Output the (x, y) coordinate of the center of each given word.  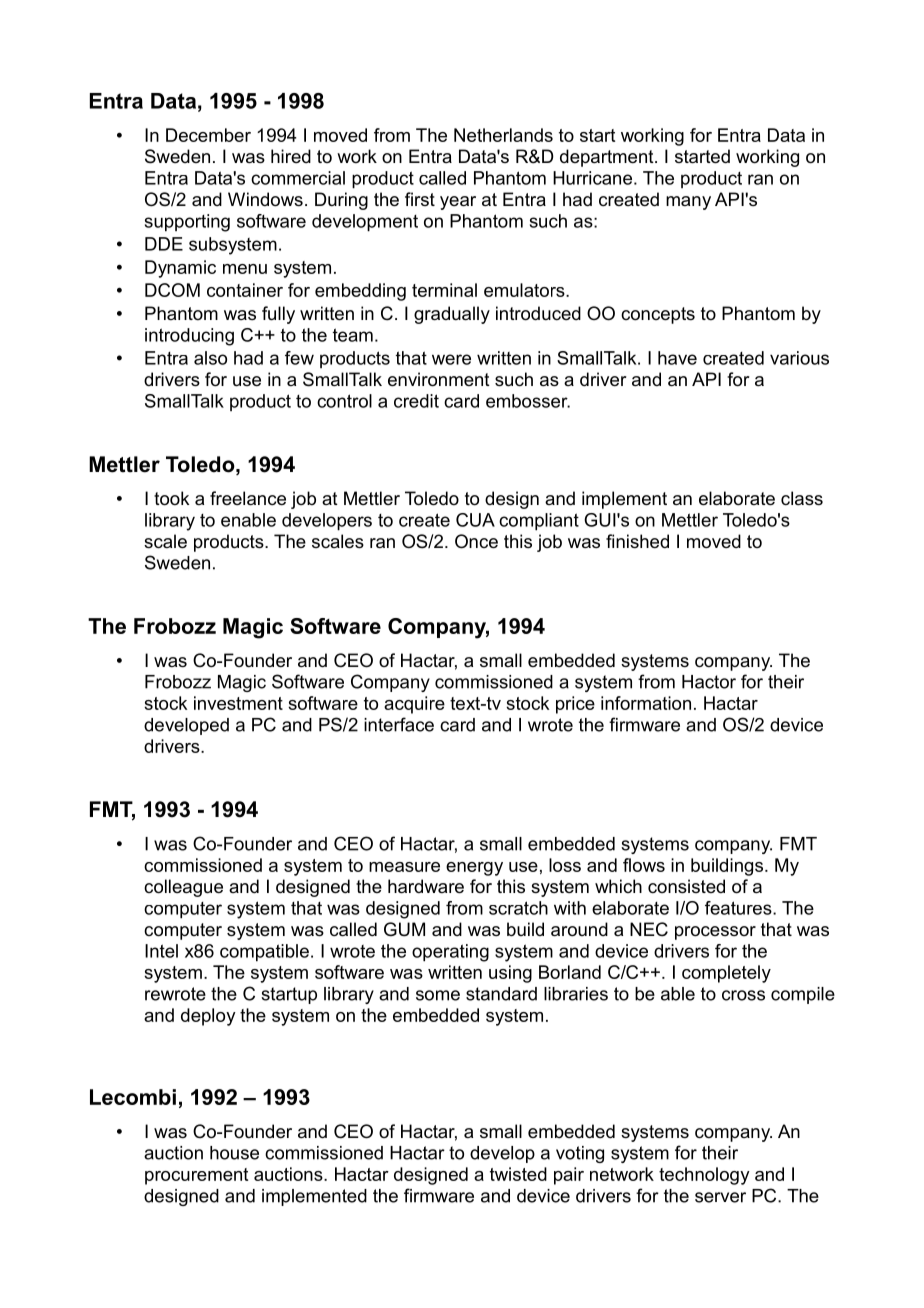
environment (439, 379)
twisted (518, 1174)
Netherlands (503, 135)
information (646, 703)
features (739, 908)
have (677, 358)
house (234, 1153)
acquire (414, 705)
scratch (518, 908)
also (210, 358)
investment (238, 703)
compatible (264, 953)
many (688, 203)
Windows (265, 199)
